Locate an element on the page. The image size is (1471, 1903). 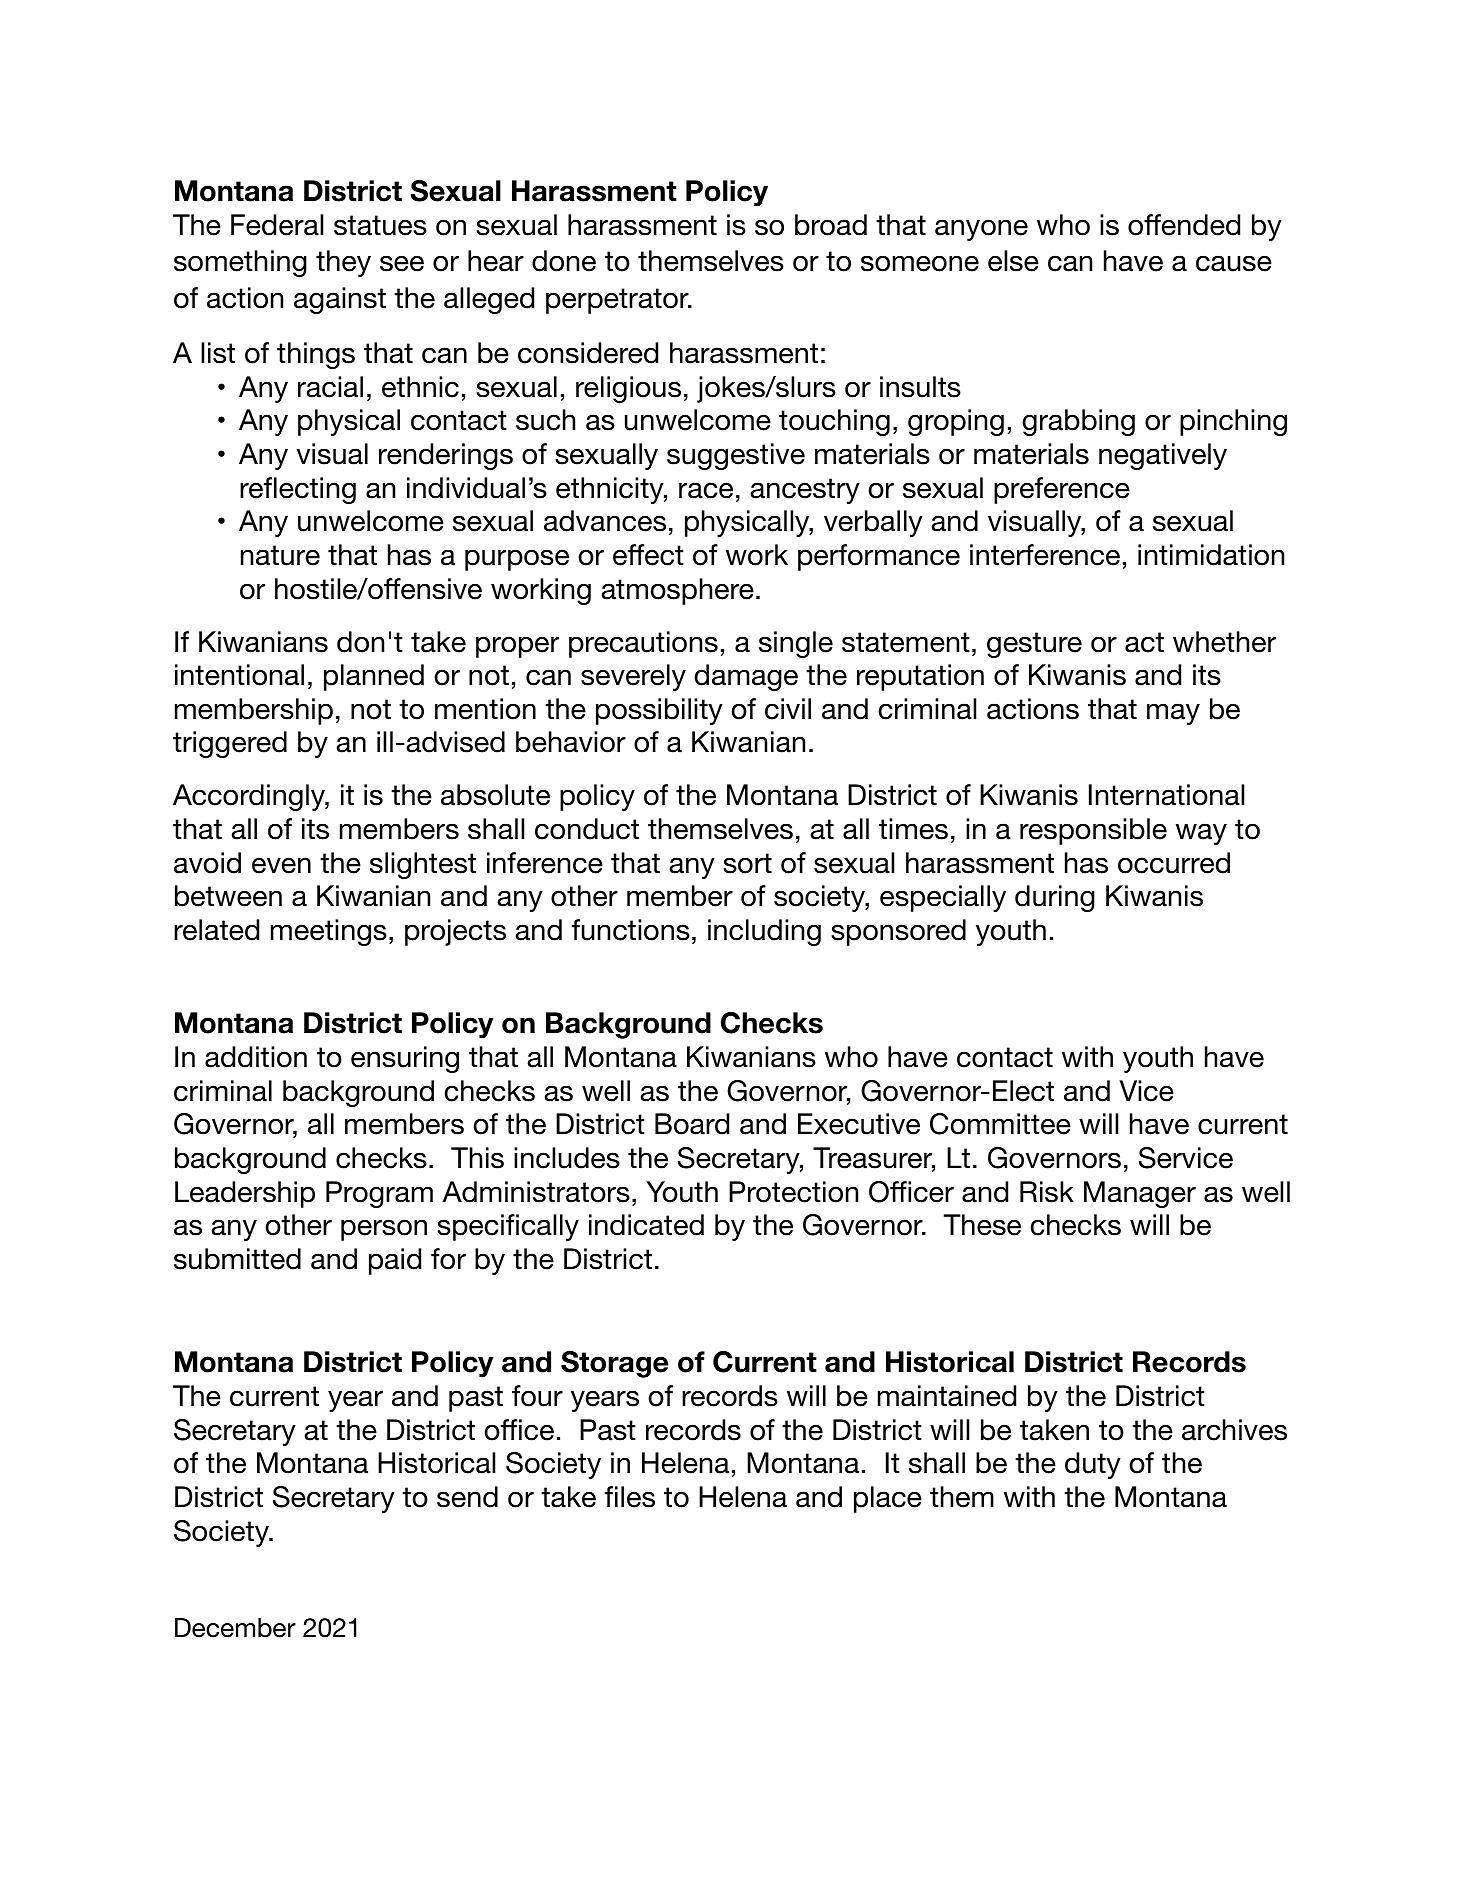
place is located at coordinates (888, 1499).
